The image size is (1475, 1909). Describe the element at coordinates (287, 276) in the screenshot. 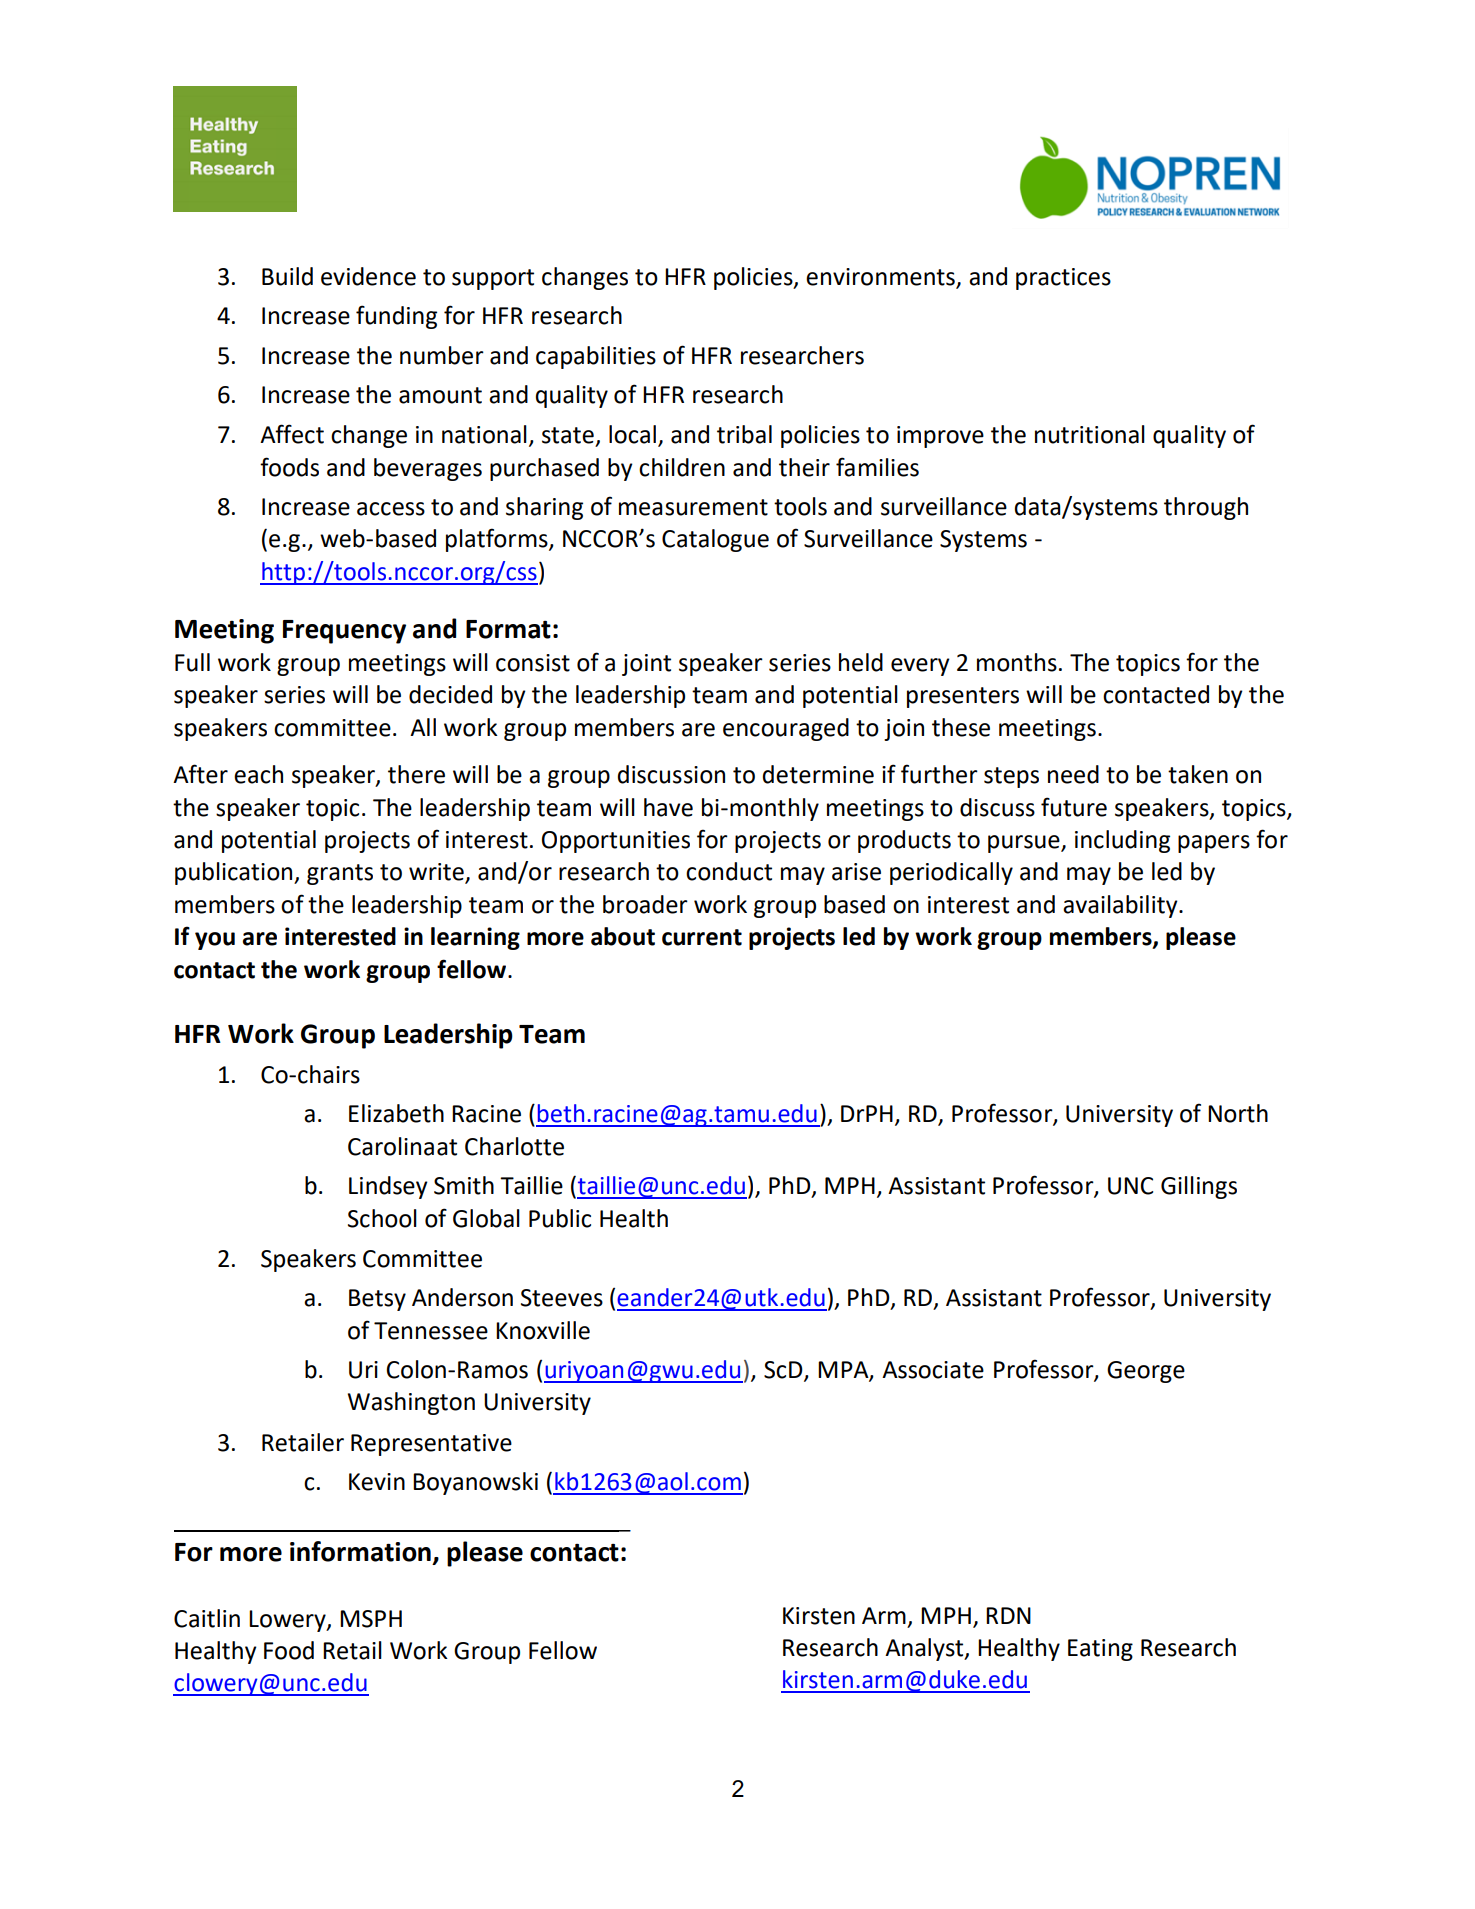

I see `Build` at that location.
